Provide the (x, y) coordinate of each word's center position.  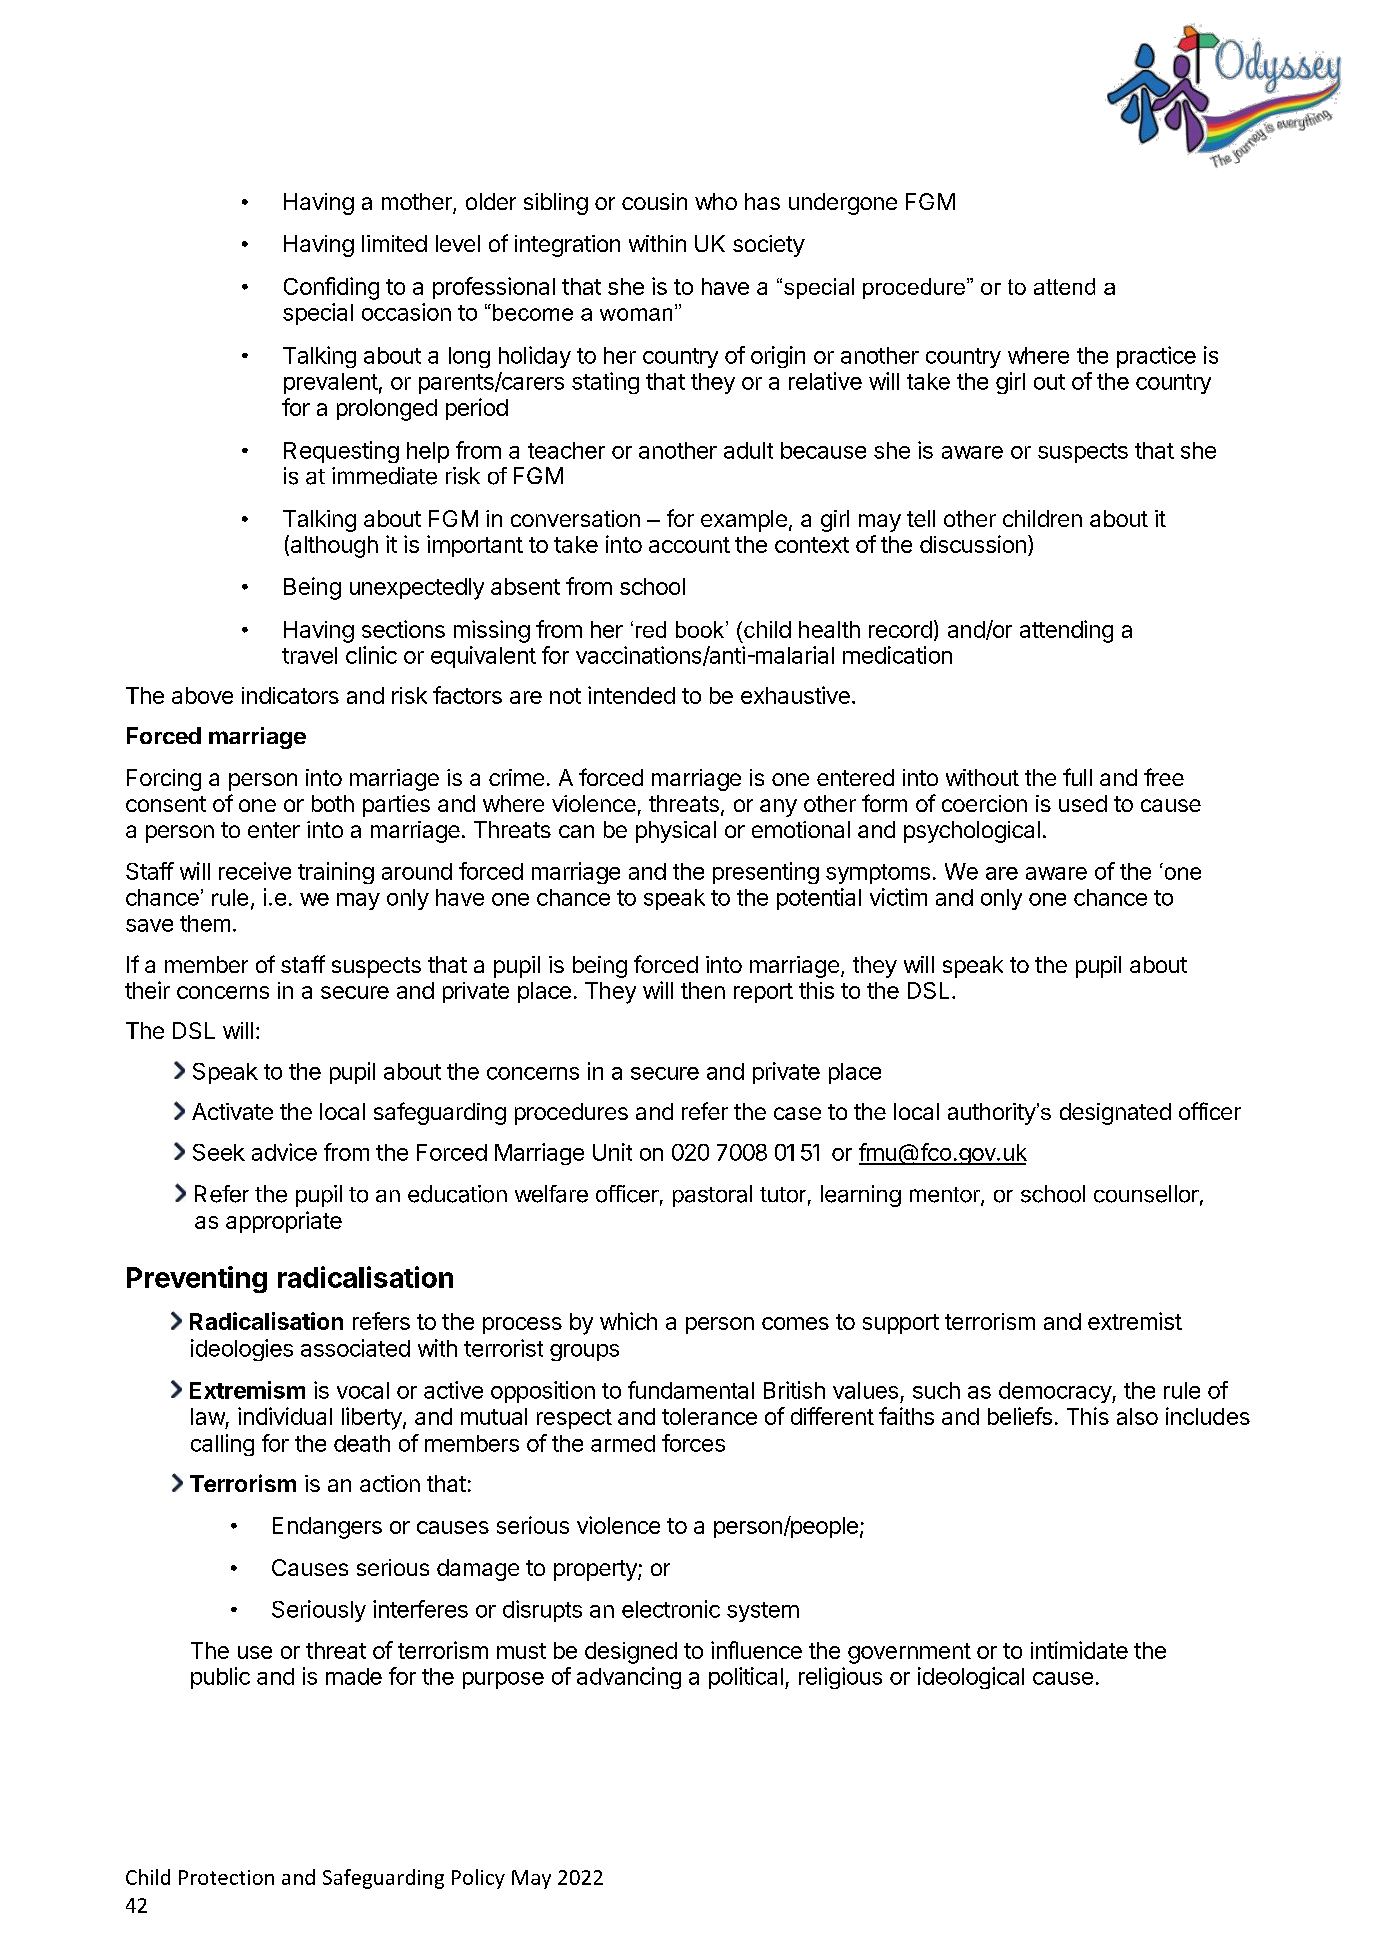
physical (676, 832)
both (333, 803)
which (628, 1321)
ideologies (242, 1350)
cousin (654, 201)
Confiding (331, 288)
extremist (1135, 1321)
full (1077, 777)
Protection (226, 1877)
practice (1156, 357)
